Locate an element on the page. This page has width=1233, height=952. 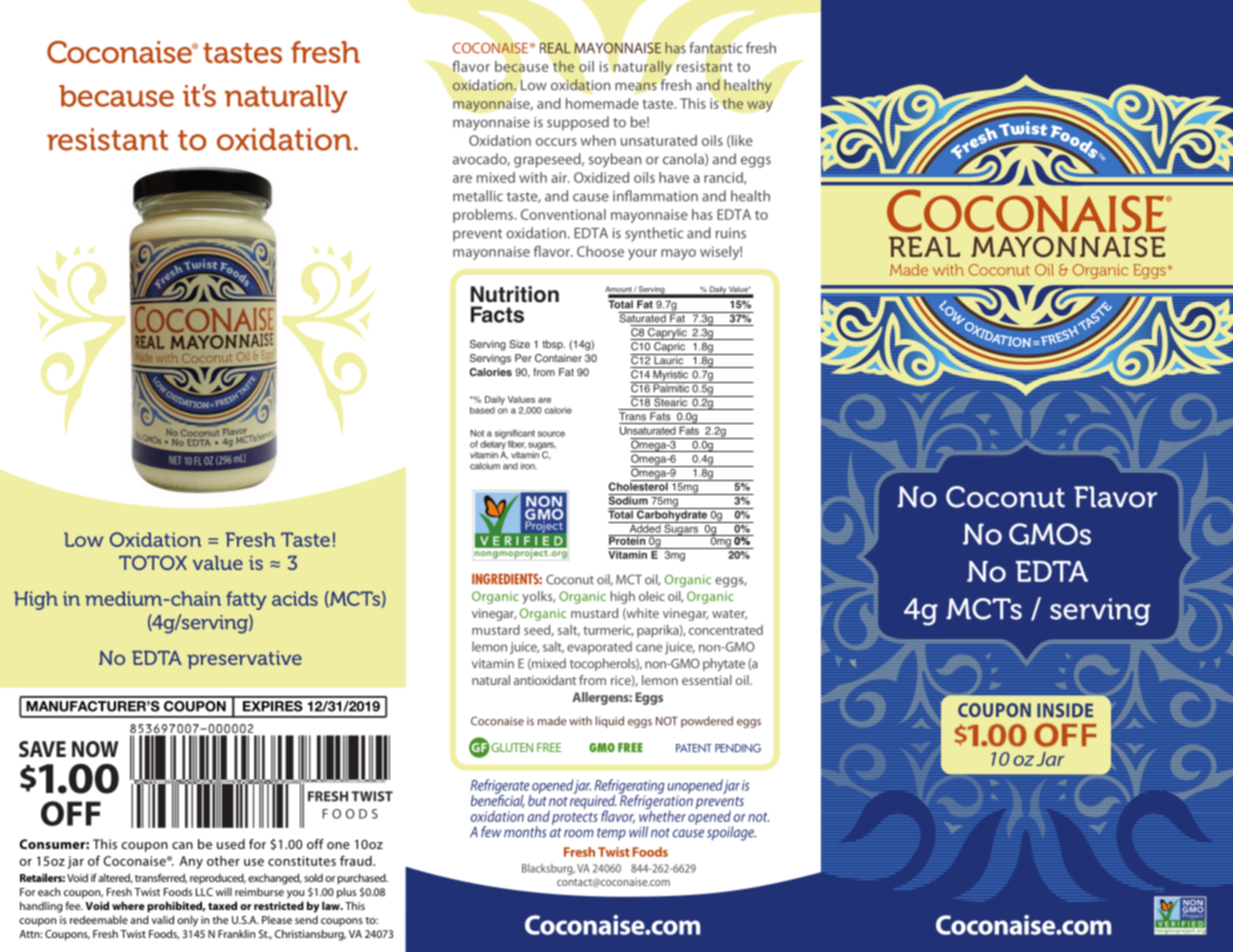
room is located at coordinates (579, 833).
